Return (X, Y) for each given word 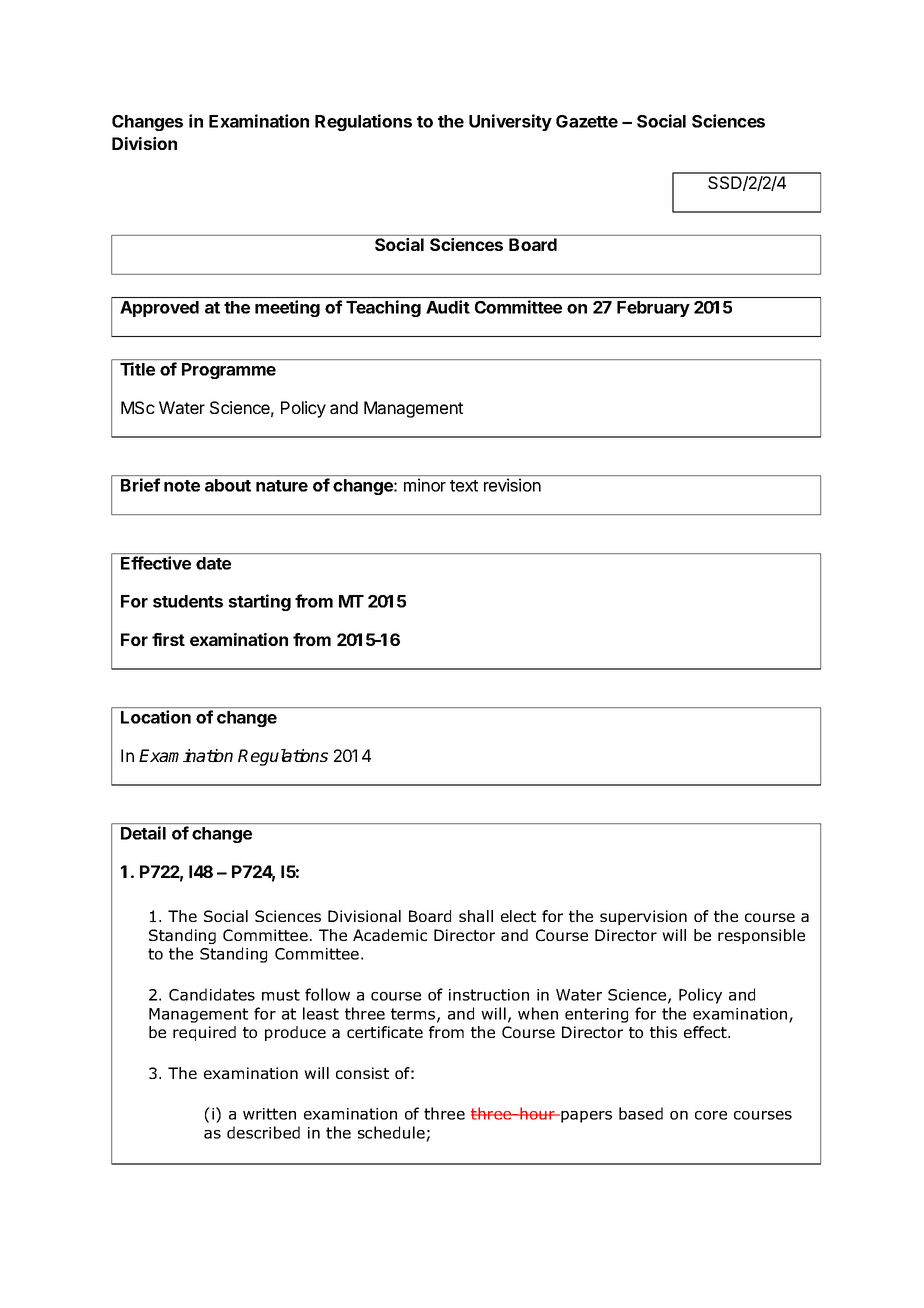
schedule (391, 1132)
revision (512, 485)
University (510, 122)
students (188, 601)
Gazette (587, 121)
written (269, 1114)
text (464, 486)
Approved (159, 309)
